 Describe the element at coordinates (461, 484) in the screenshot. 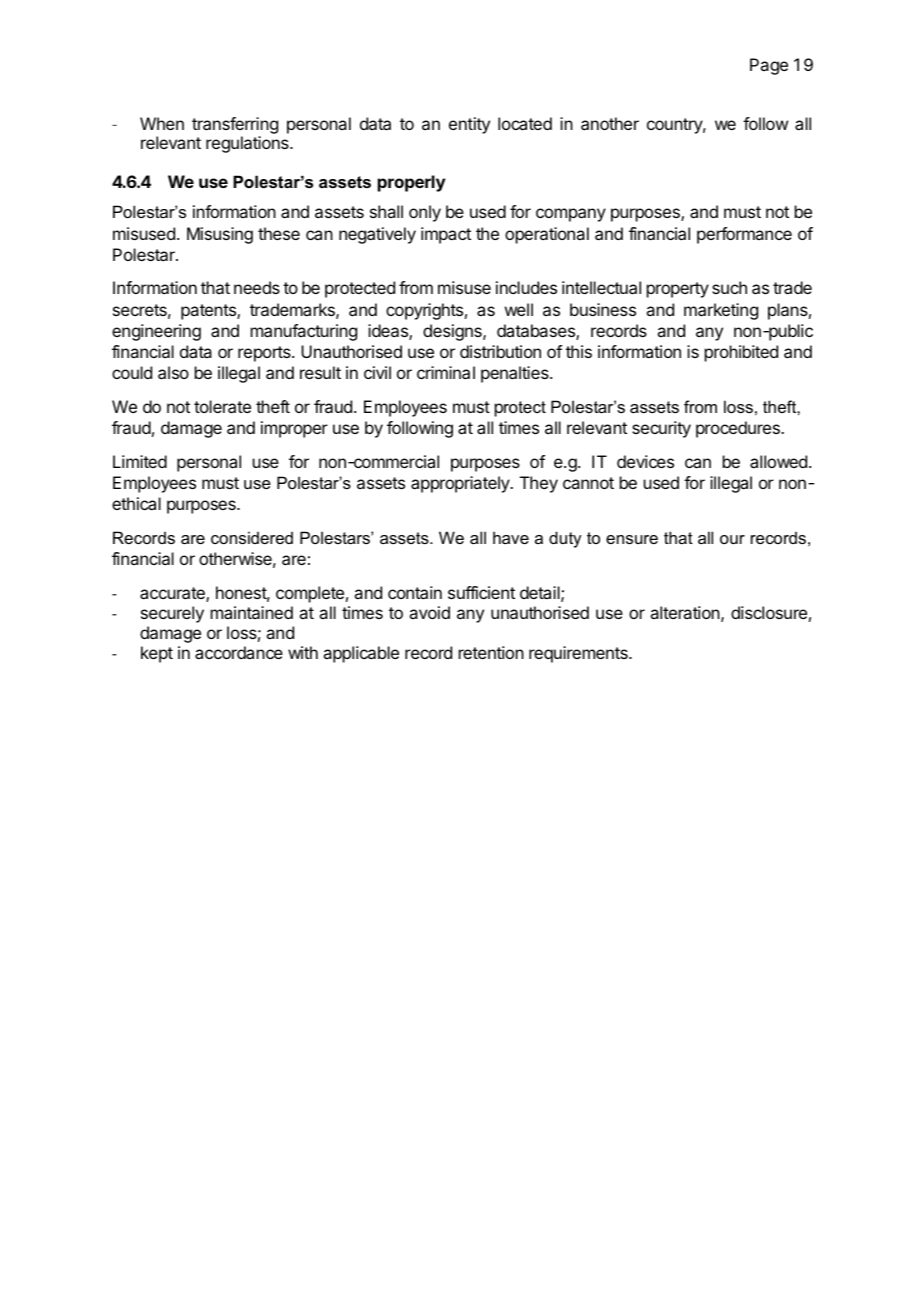

I see `appropriately` at that location.
